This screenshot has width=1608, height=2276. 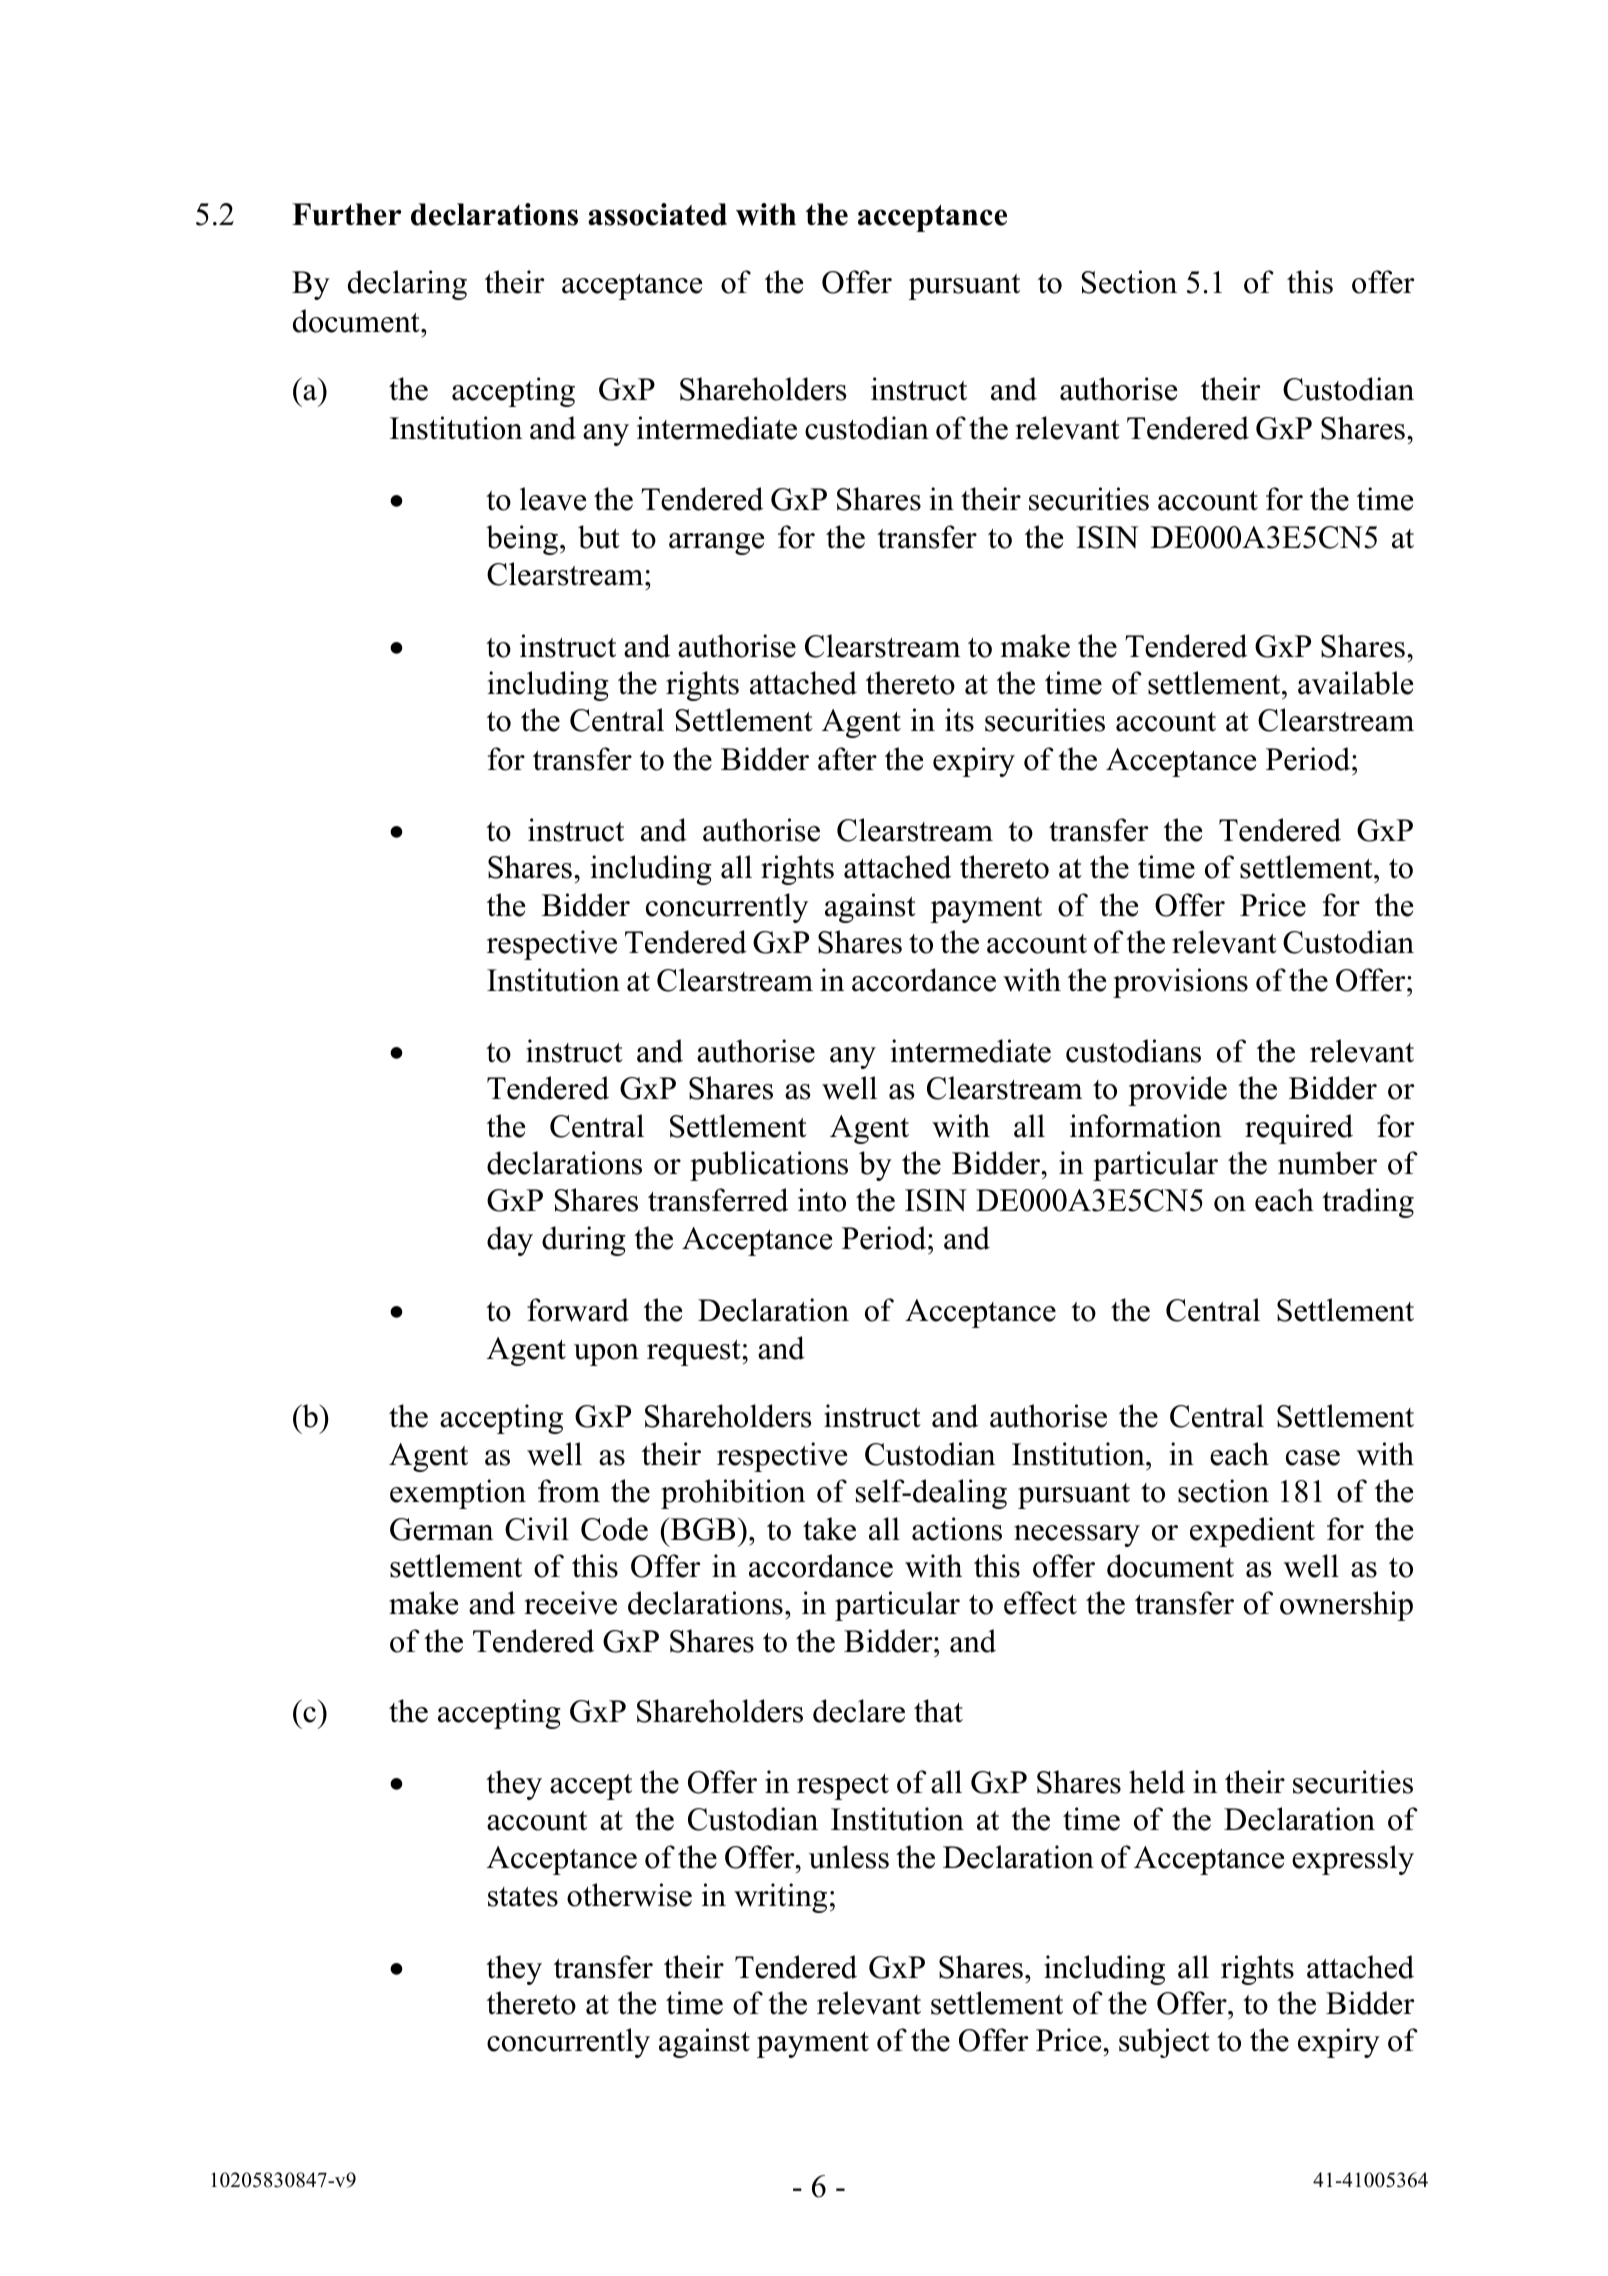 I want to click on writing, so click(x=780, y=1898).
